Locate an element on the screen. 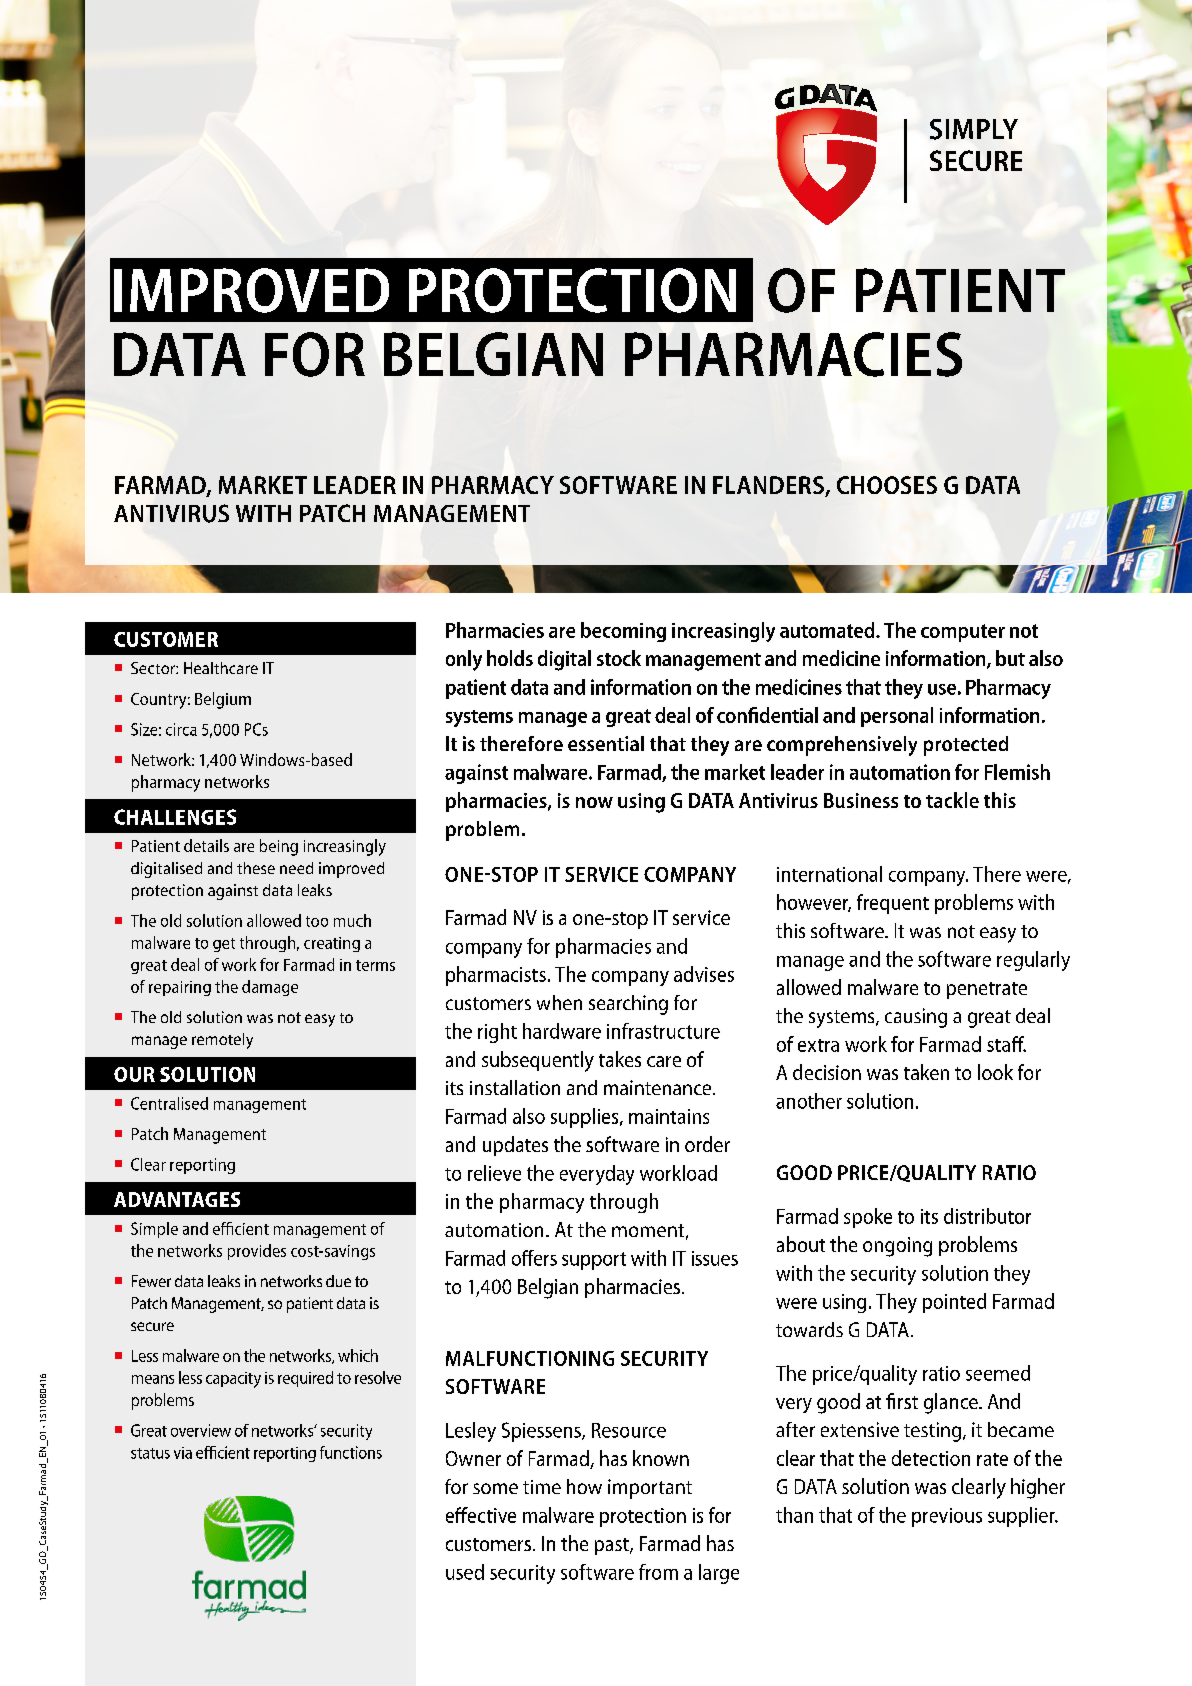 This screenshot has height=1686, width=1192. essential is located at coordinates (606, 743).
